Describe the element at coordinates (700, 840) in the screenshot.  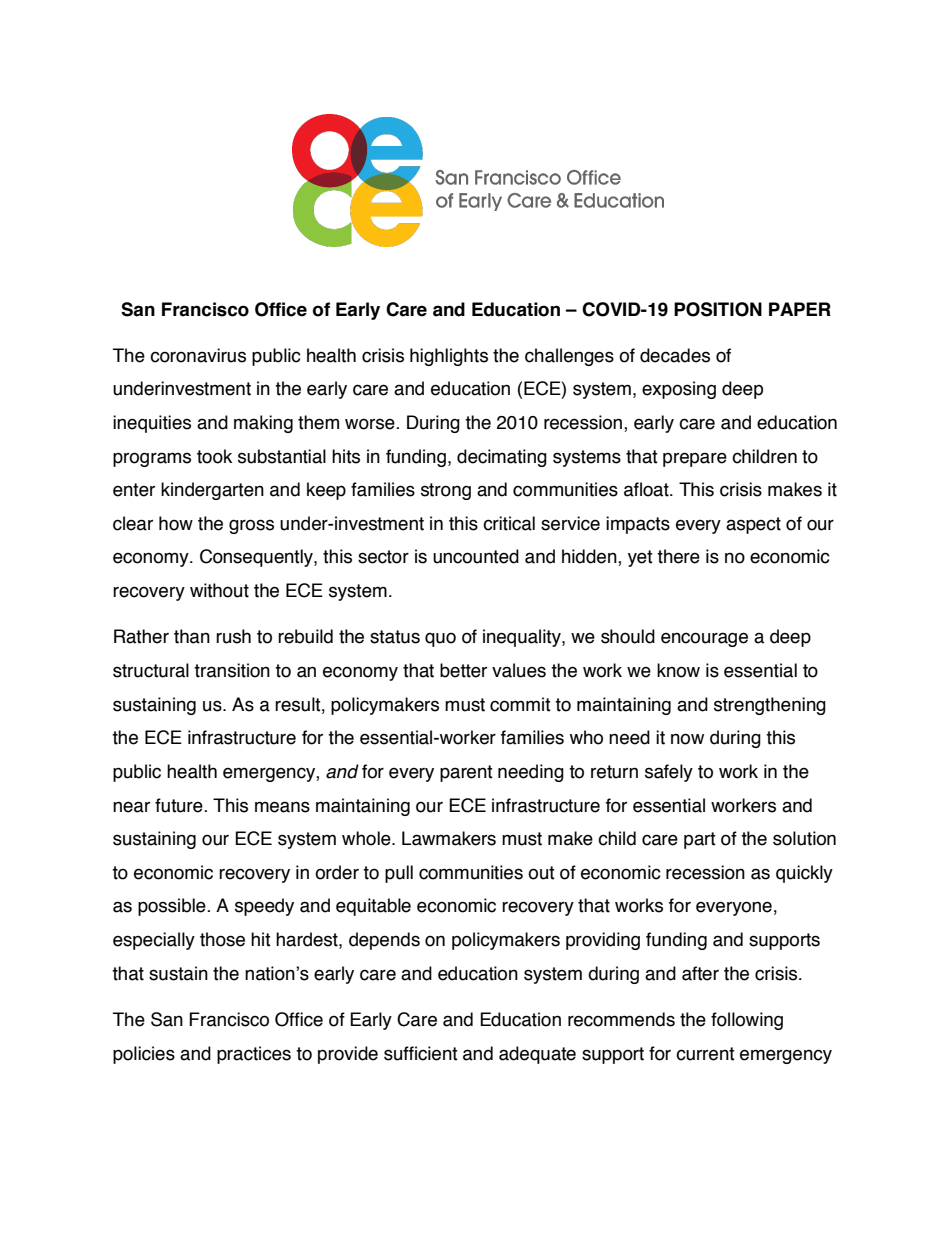
I see `part` at that location.
